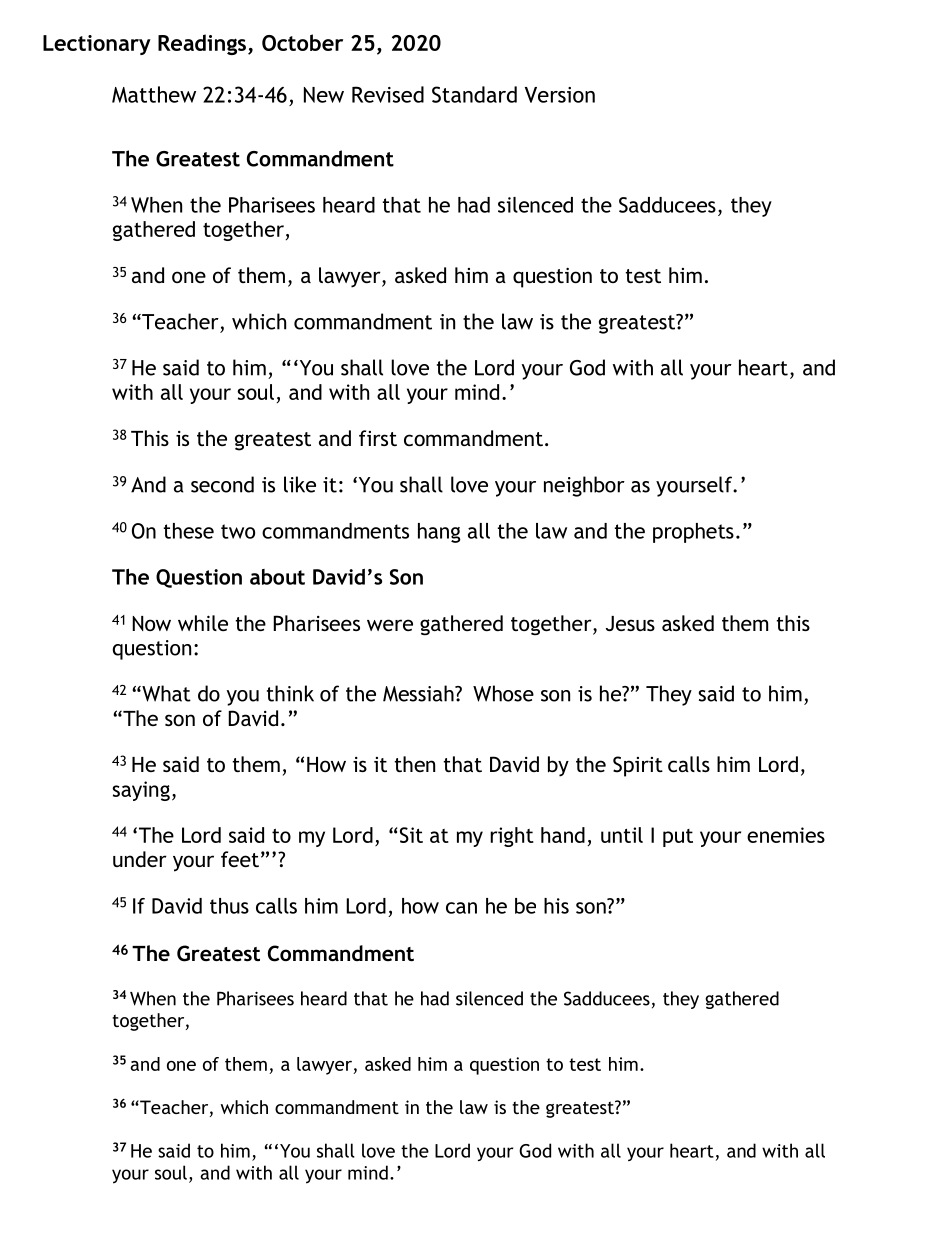 The width and height of the document is (952, 1233). What do you see at coordinates (202, 44) in the document?
I see `Readings` at bounding box center [202, 44].
